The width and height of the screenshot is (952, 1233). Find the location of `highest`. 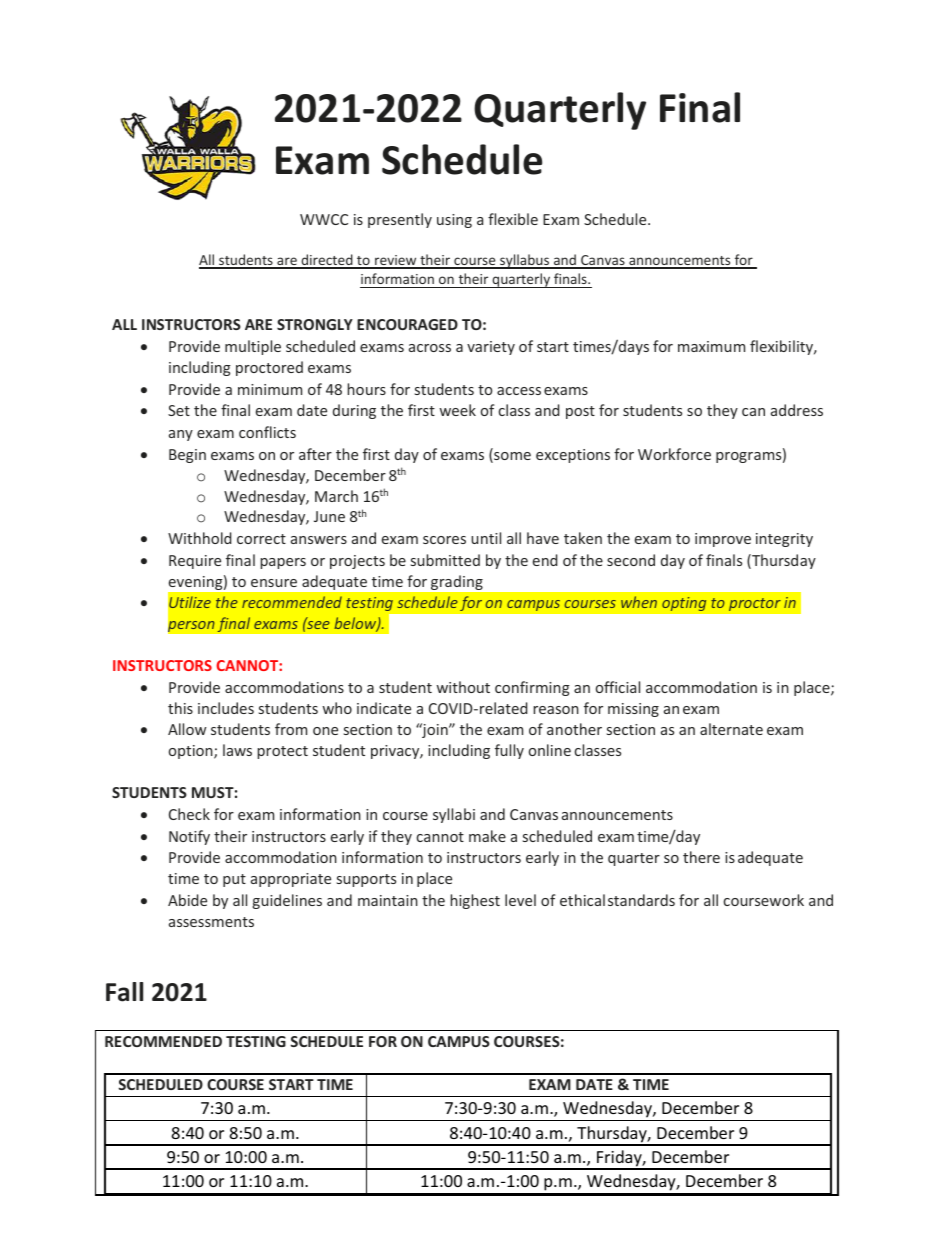

highest is located at coordinates (475, 901).
